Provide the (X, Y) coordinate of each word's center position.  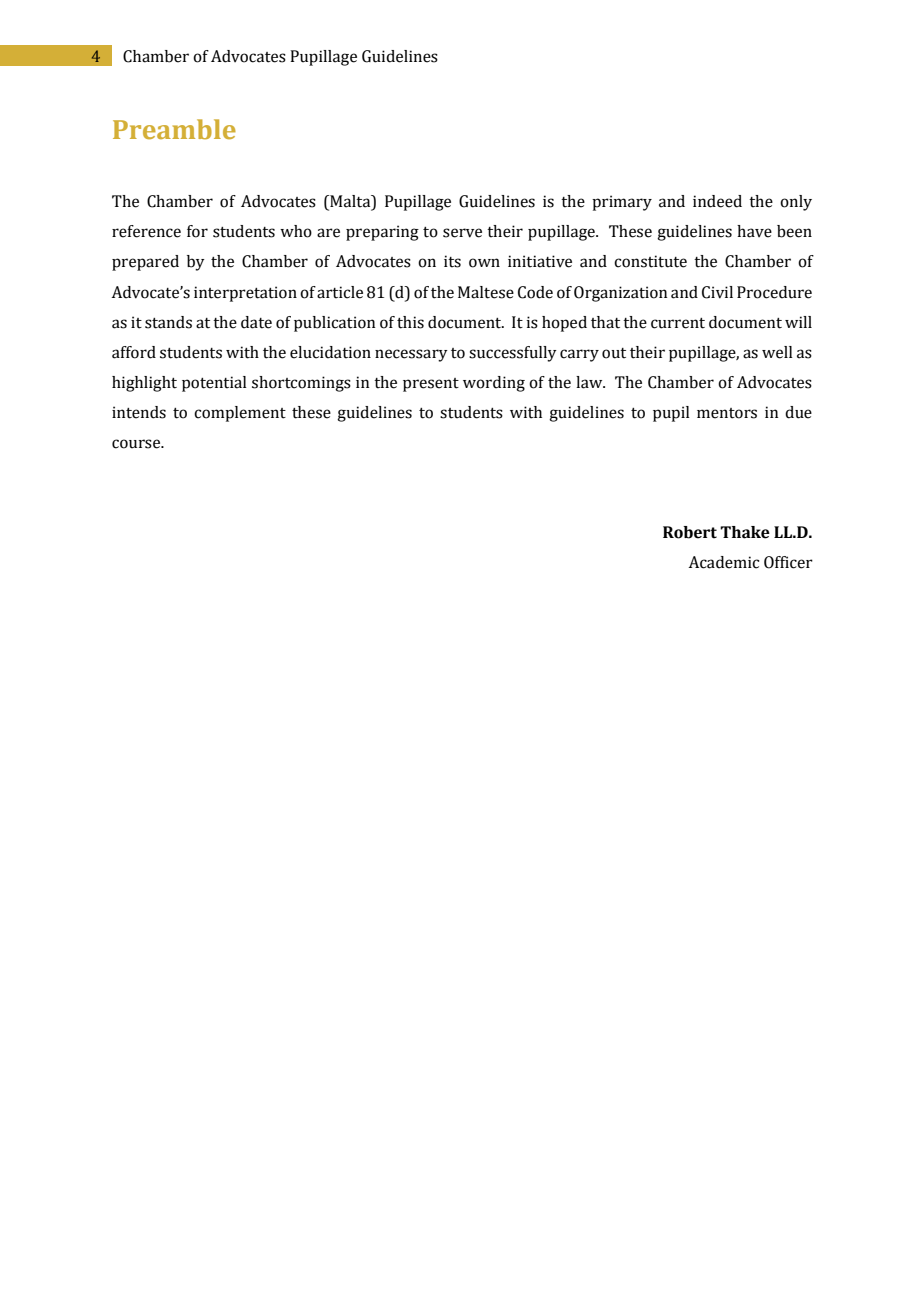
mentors (727, 413)
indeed (717, 201)
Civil (717, 292)
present (431, 385)
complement (240, 414)
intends (139, 412)
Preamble (174, 129)
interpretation (245, 294)
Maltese (486, 292)
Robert (690, 532)
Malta (350, 202)
